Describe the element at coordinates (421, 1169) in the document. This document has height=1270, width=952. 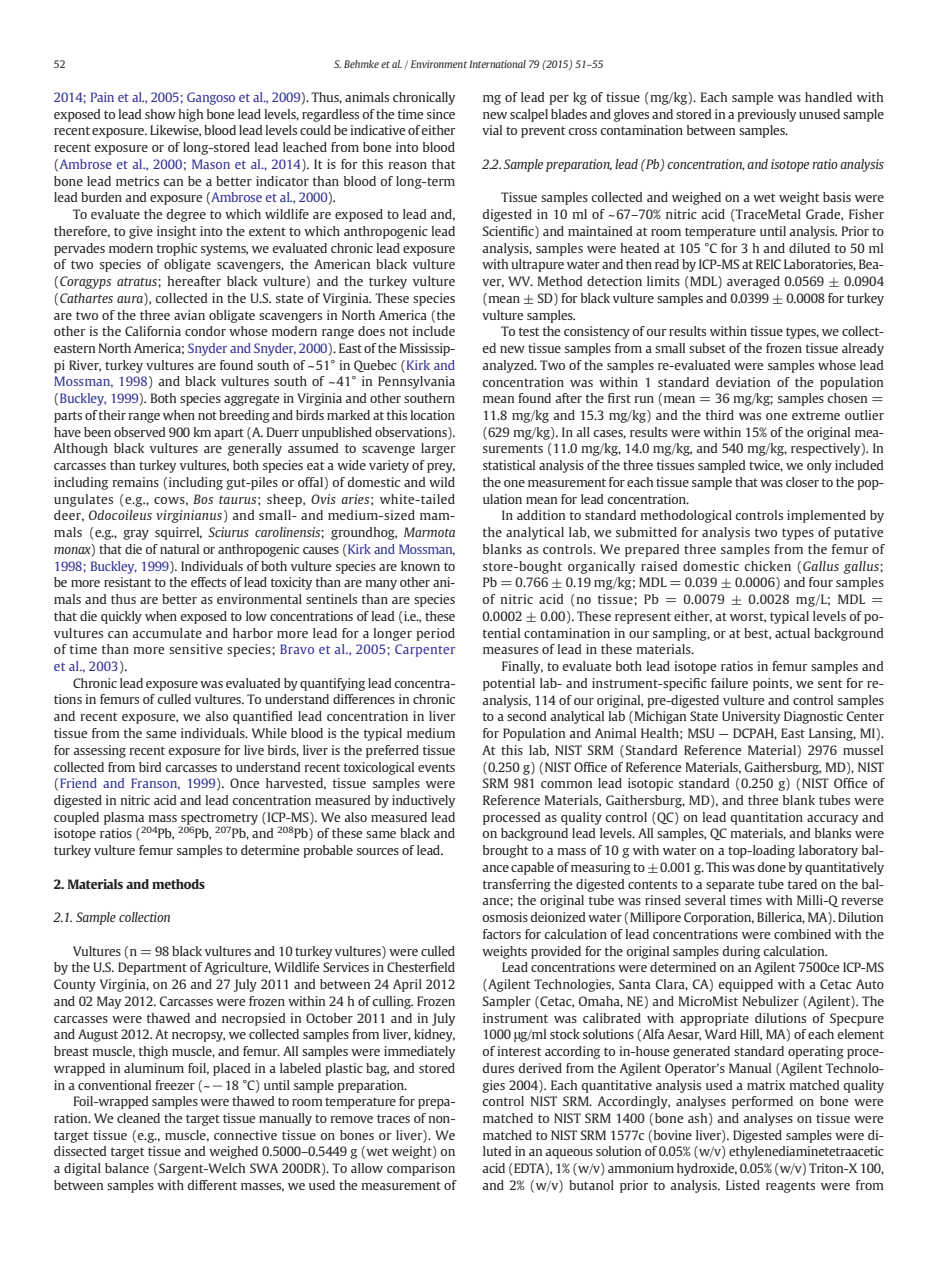
I see `comparison` at that location.
